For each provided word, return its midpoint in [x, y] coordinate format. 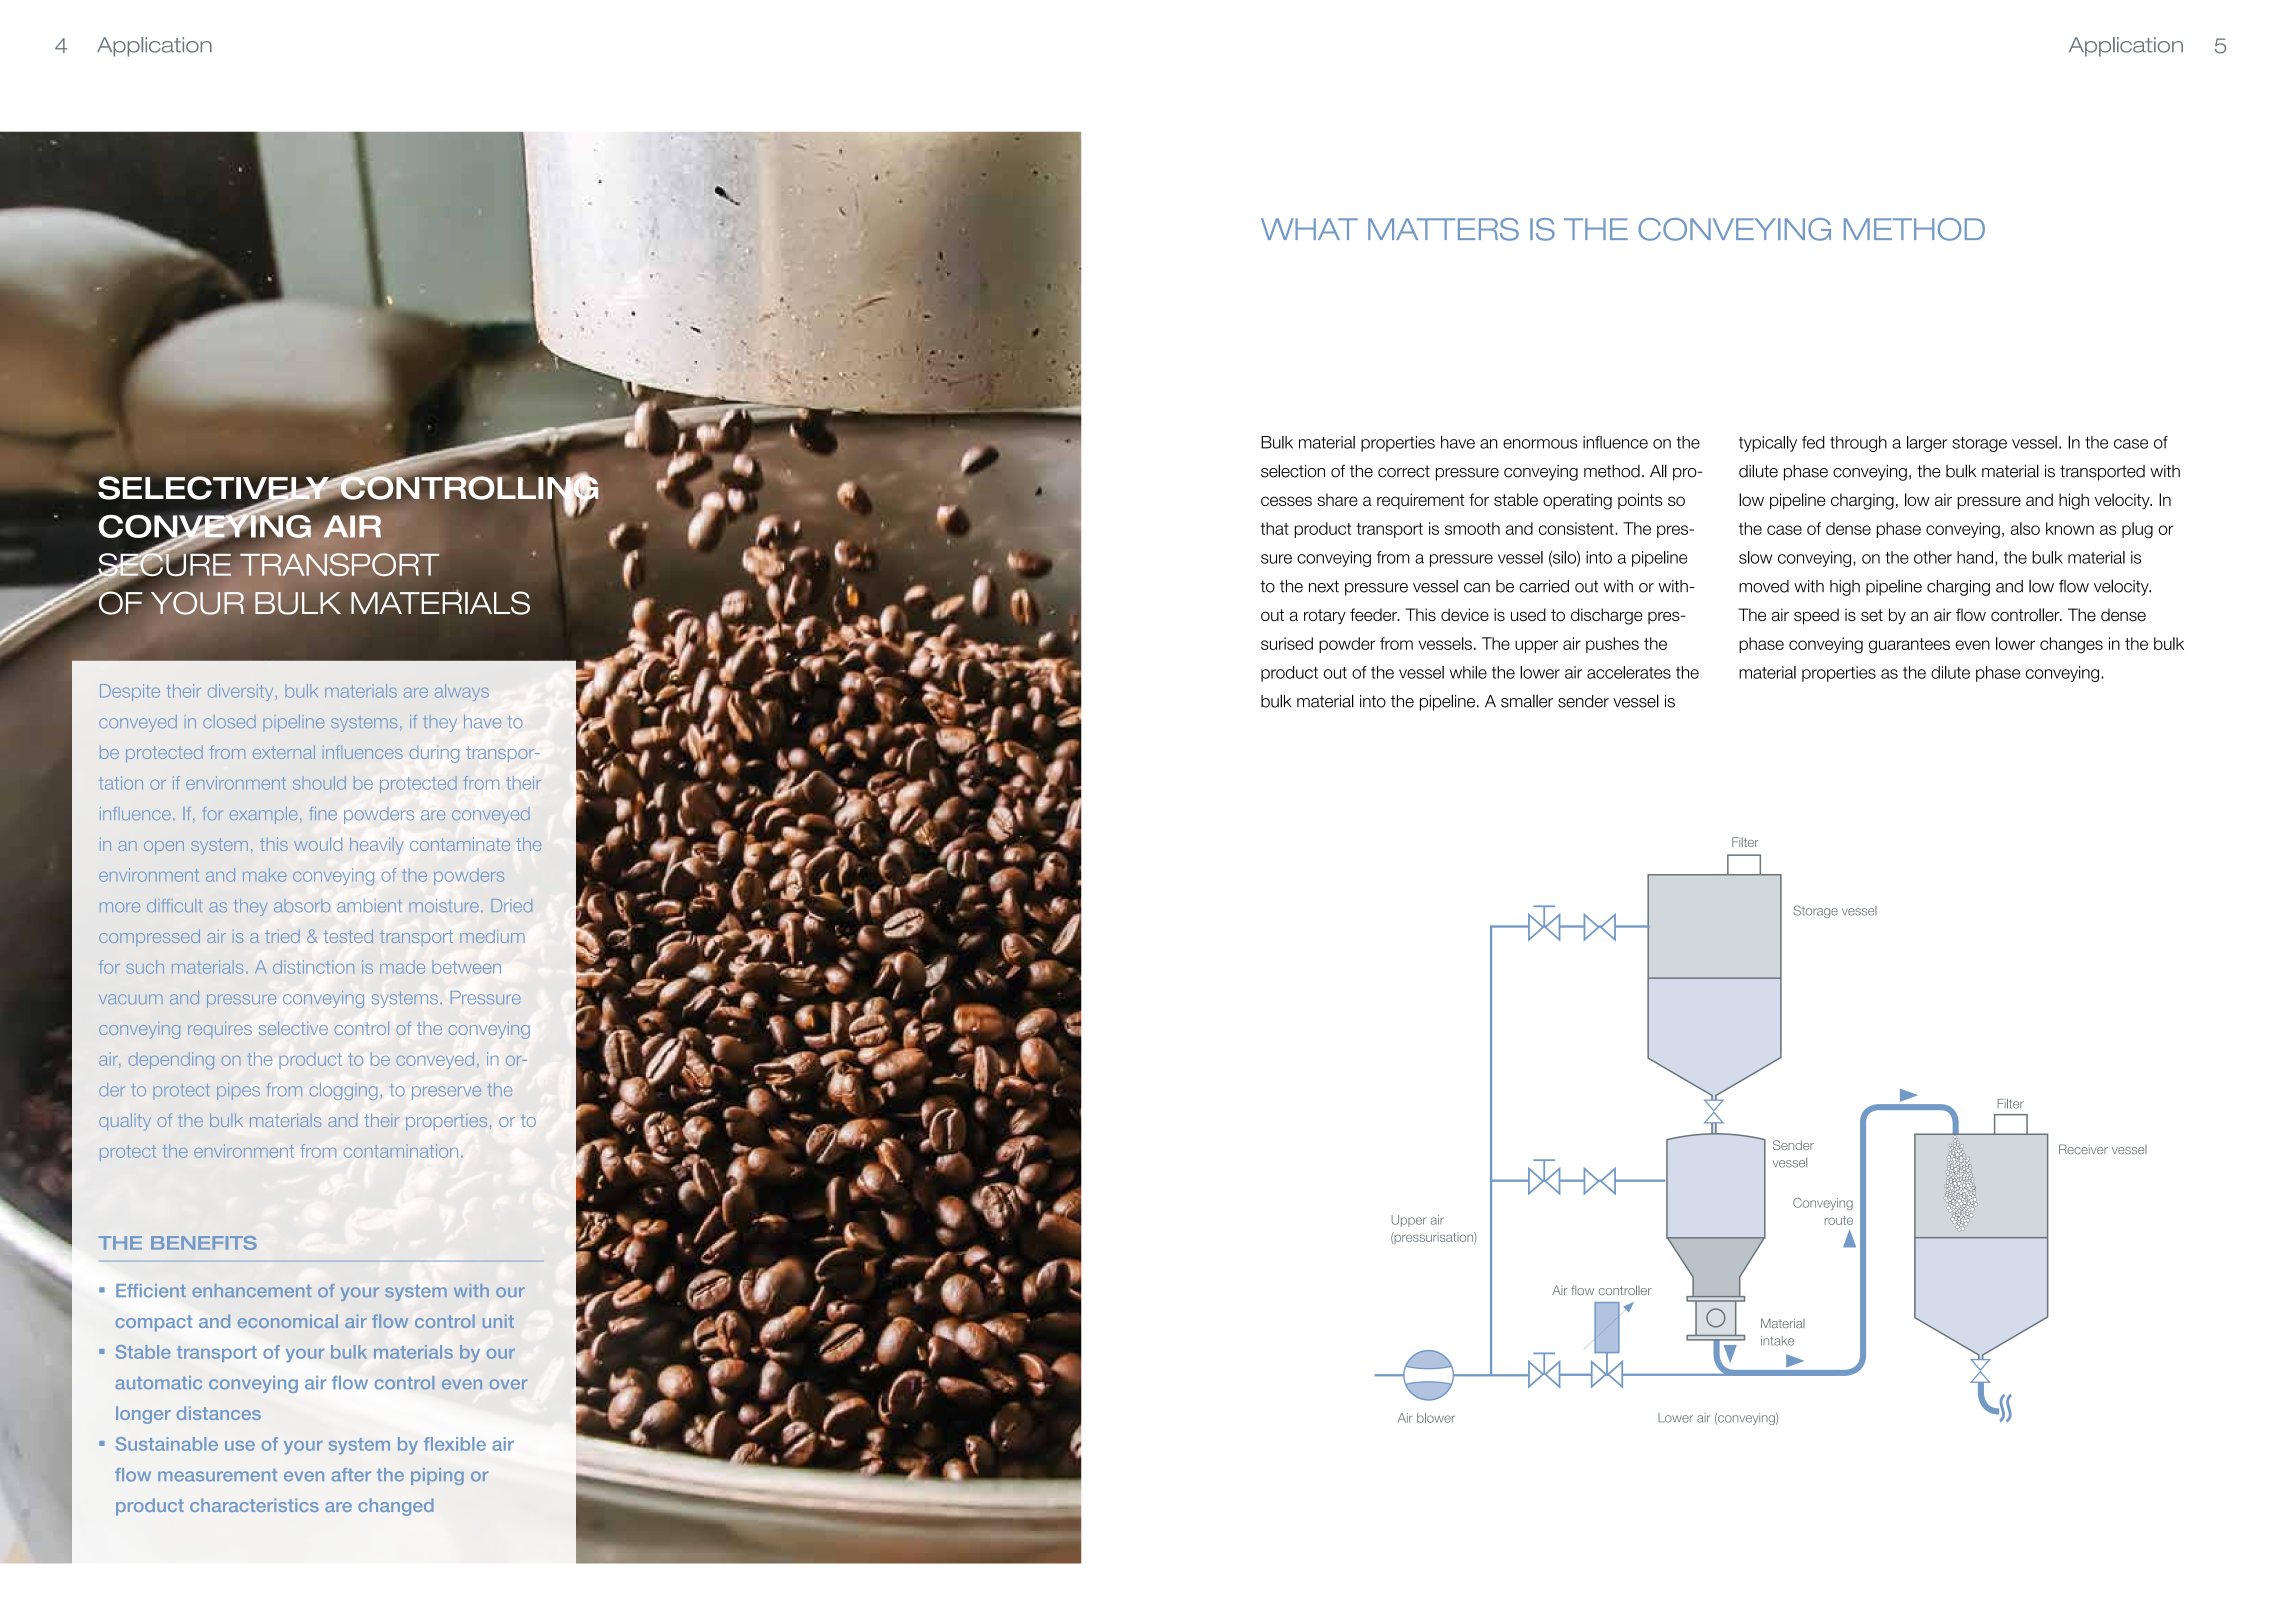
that [1274, 528]
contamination [401, 1151]
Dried [511, 905]
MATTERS [1443, 229]
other [1933, 557]
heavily [376, 846]
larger [1927, 444]
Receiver [2083, 1149]
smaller [1527, 701]
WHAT [1309, 229]
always [462, 692]
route [1839, 1220]
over [508, 1384]
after [351, 1475]
